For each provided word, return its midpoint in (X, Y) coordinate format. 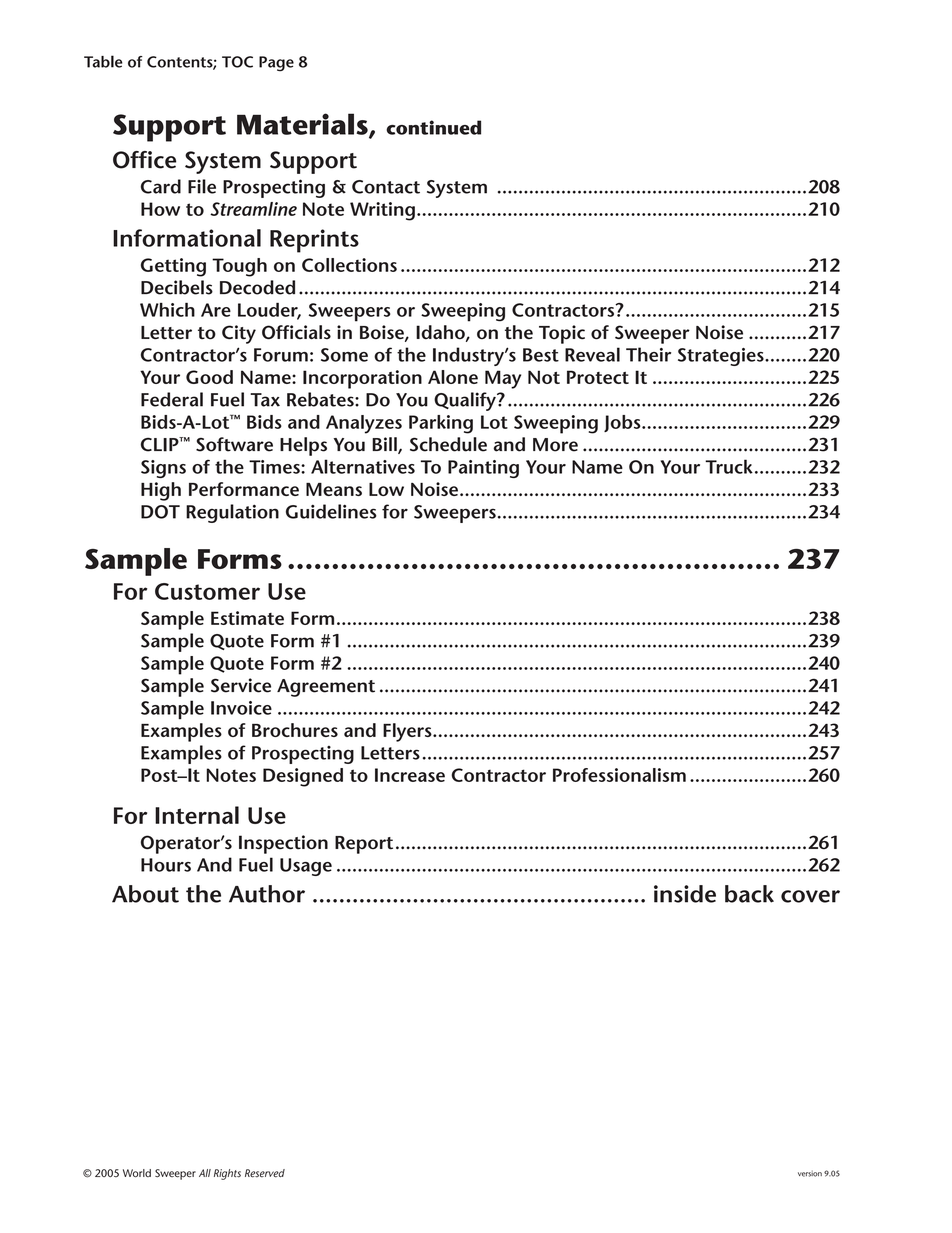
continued (433, 127)
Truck (729, 466)
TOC (237, 62)
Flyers (407, 732)
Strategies (721, 357)
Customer (207, 591)
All (205, 1173)
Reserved (265, 1173)
